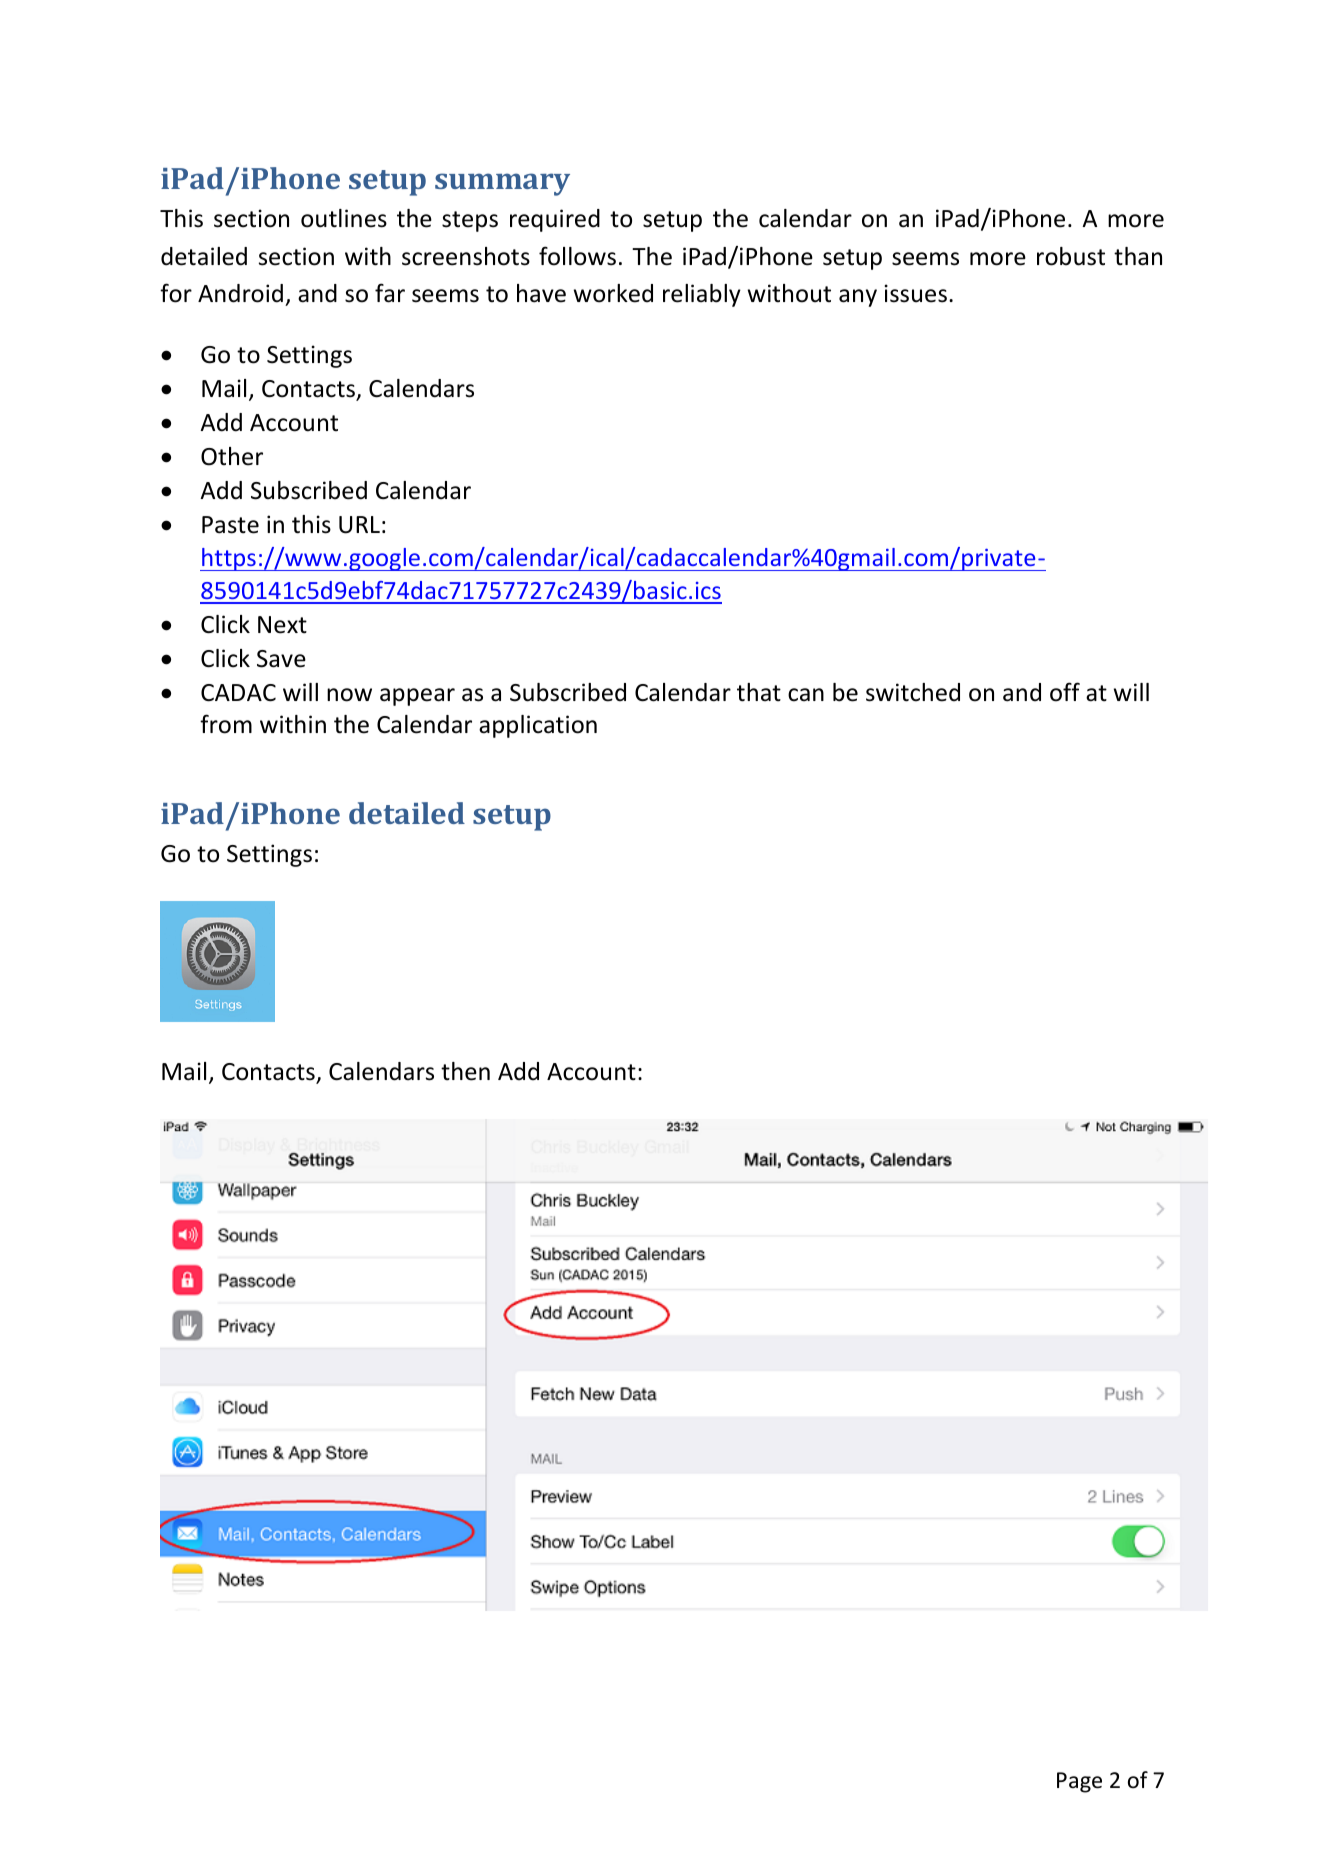 The width and height of the page is (1325, 1874). Describe the element at coordinates (465, 1071) in the page. I see `then` at that location.
